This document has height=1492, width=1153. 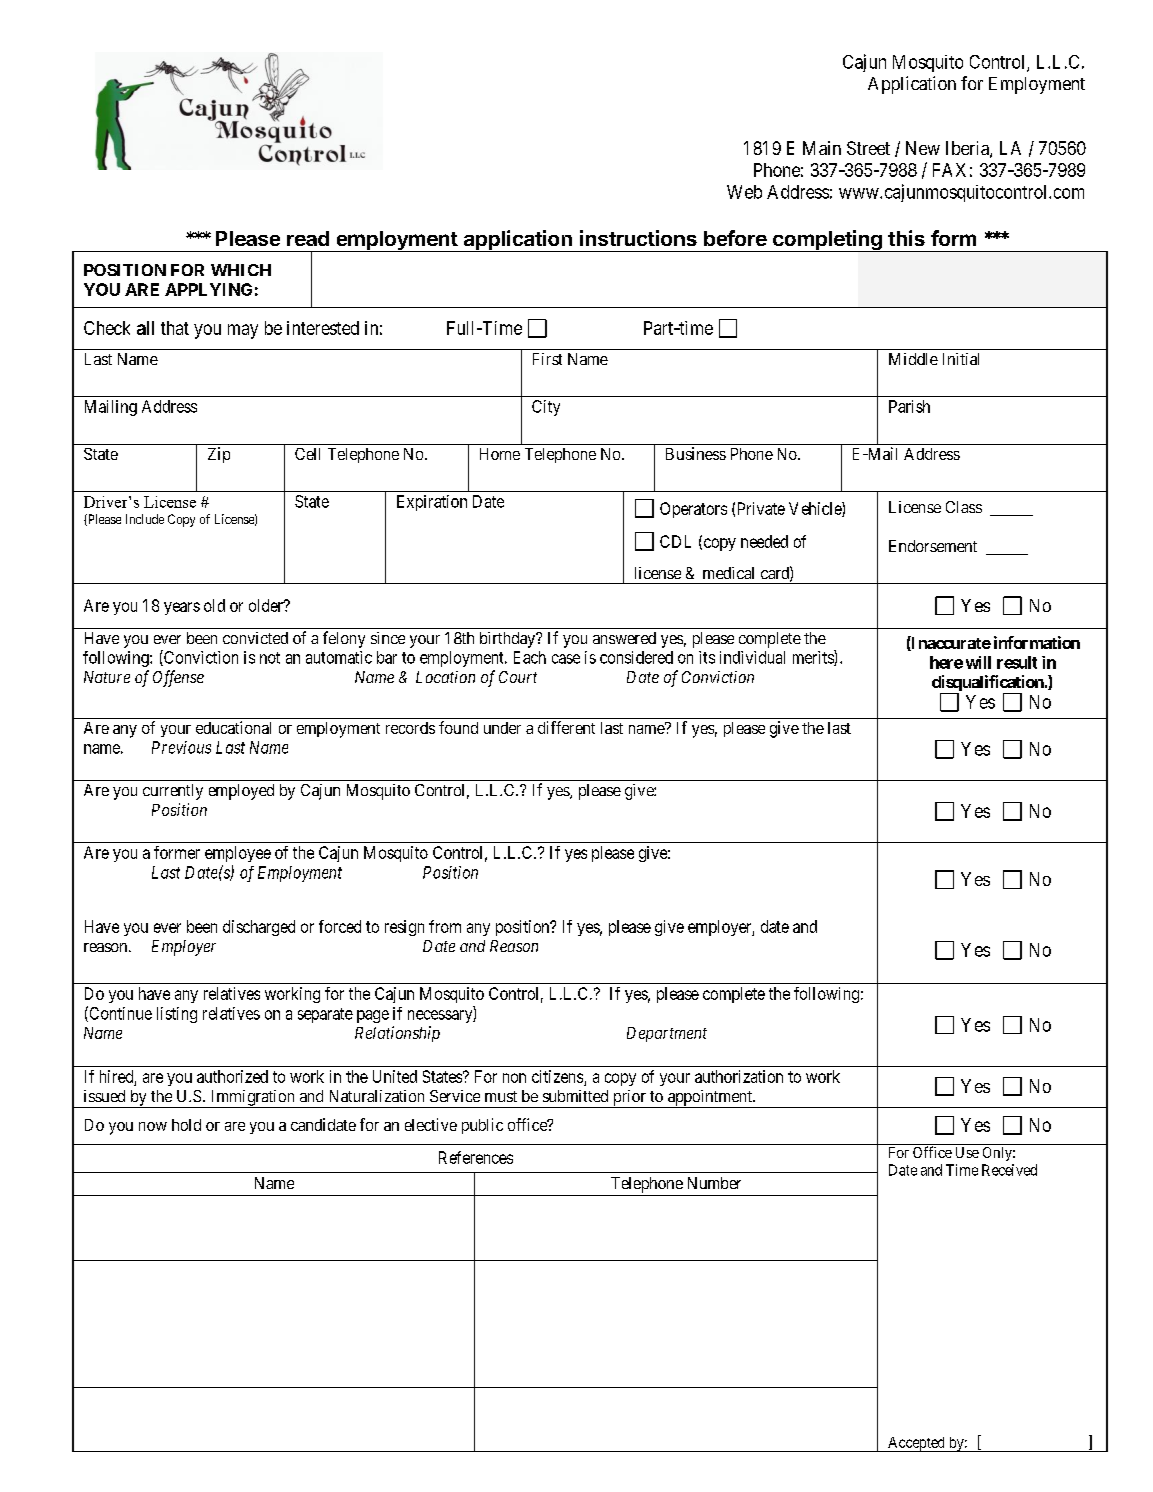 What do you see at coordinates (177, 1015) in the document?
I see `listing` at bounding box center [177, 1015].
